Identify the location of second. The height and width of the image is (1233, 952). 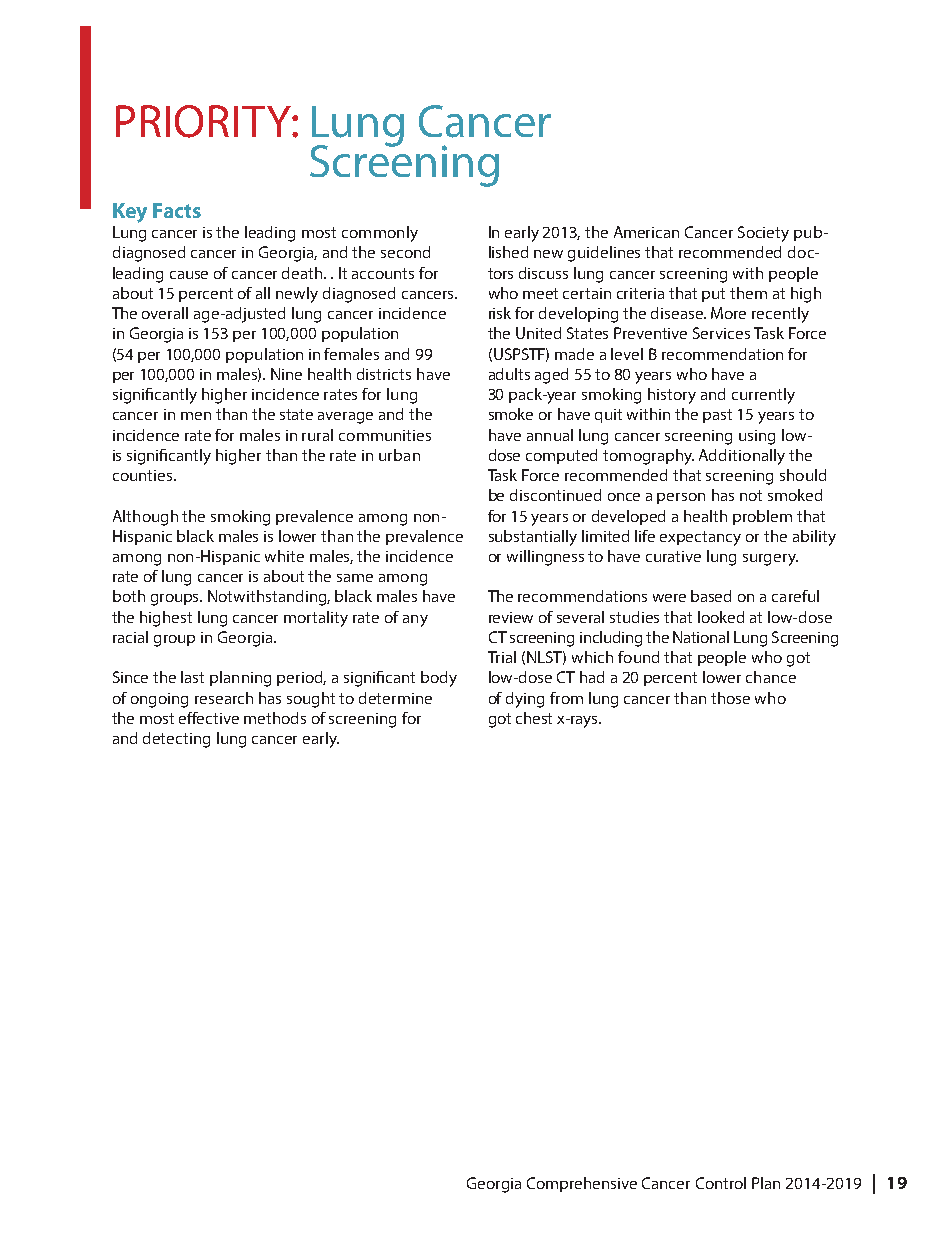
(405, 252).
